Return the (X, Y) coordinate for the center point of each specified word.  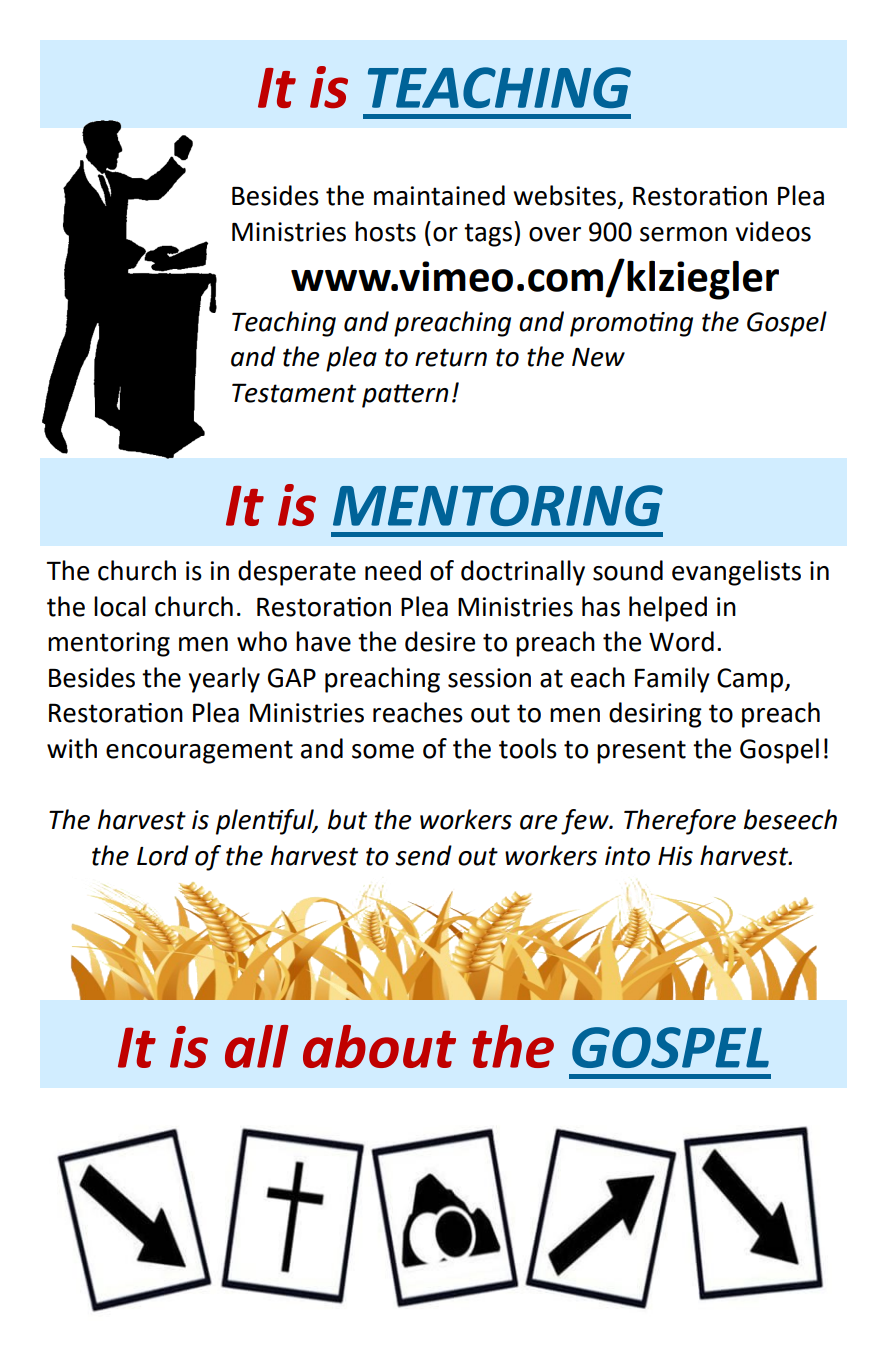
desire (440, 641)
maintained (439, 195)
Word (681, 641)
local (120, 606)
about (379, 1046)
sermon (683, 234)
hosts (385, 231)
